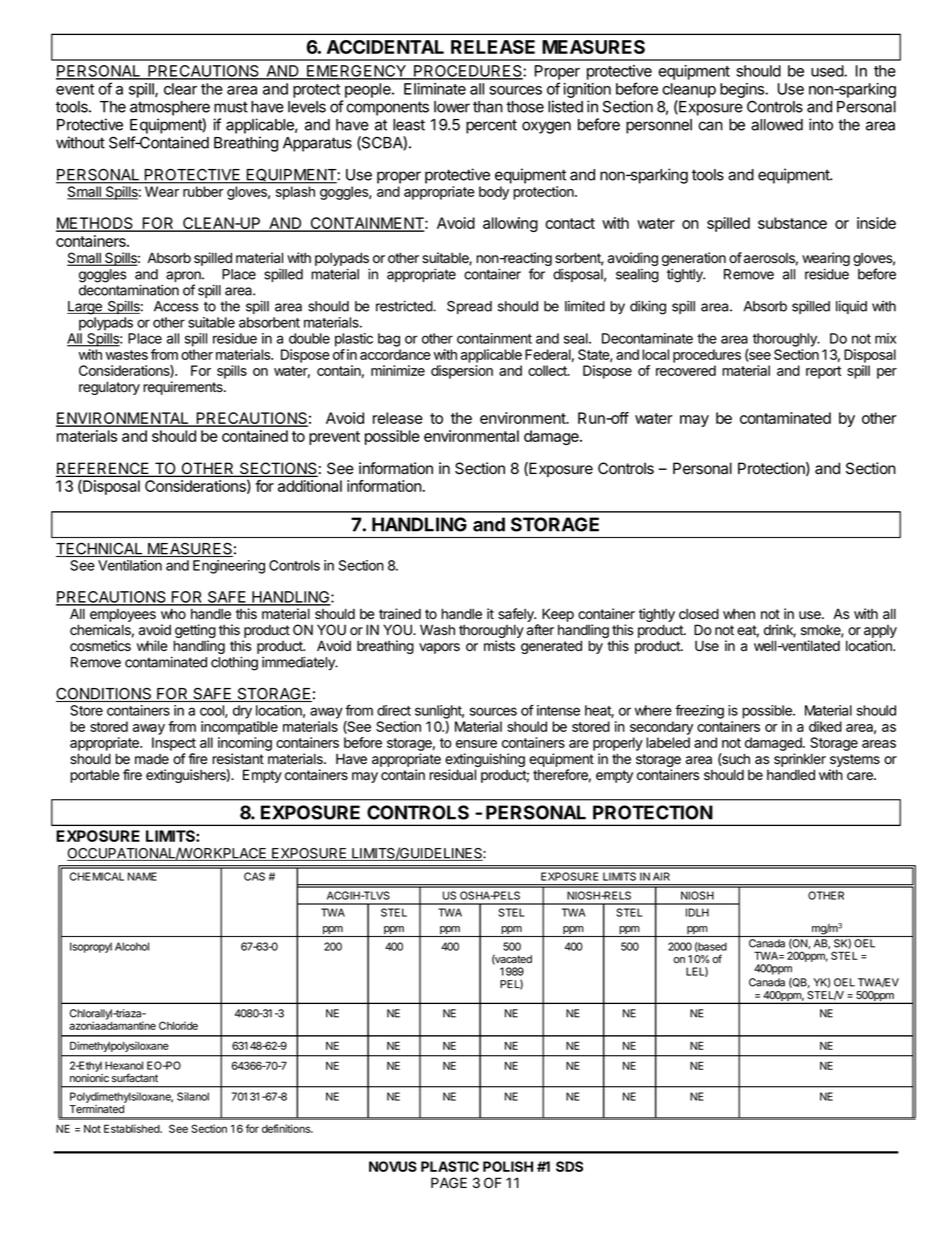 The image size is (952, 1233). What do you see at coordinates (569, 1166) in the page?
I see `SDS` at bounding box center [569, 1166].
